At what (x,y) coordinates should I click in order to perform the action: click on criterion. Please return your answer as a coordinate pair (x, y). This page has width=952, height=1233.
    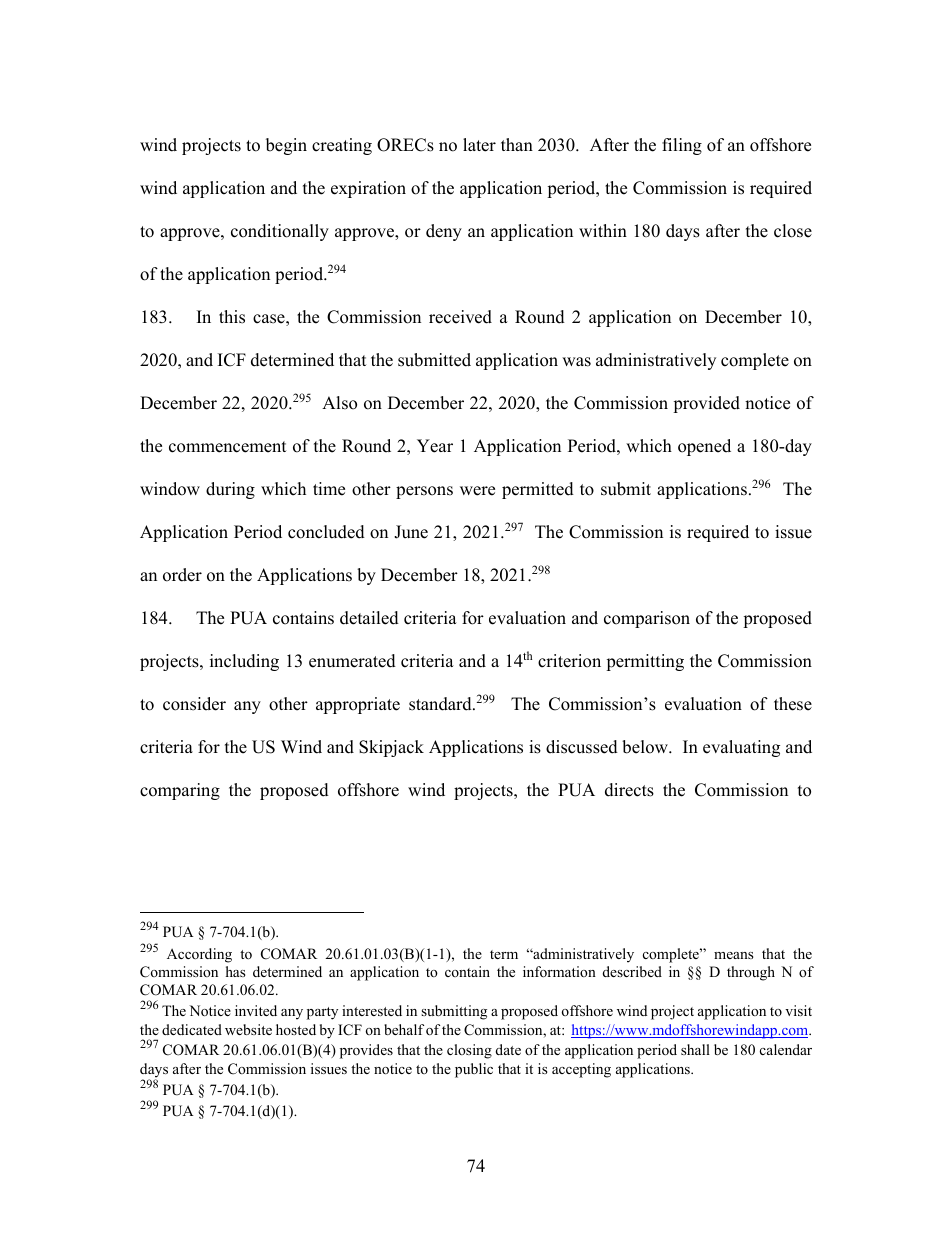
    Looking at the image, I should click on (569, 661).
